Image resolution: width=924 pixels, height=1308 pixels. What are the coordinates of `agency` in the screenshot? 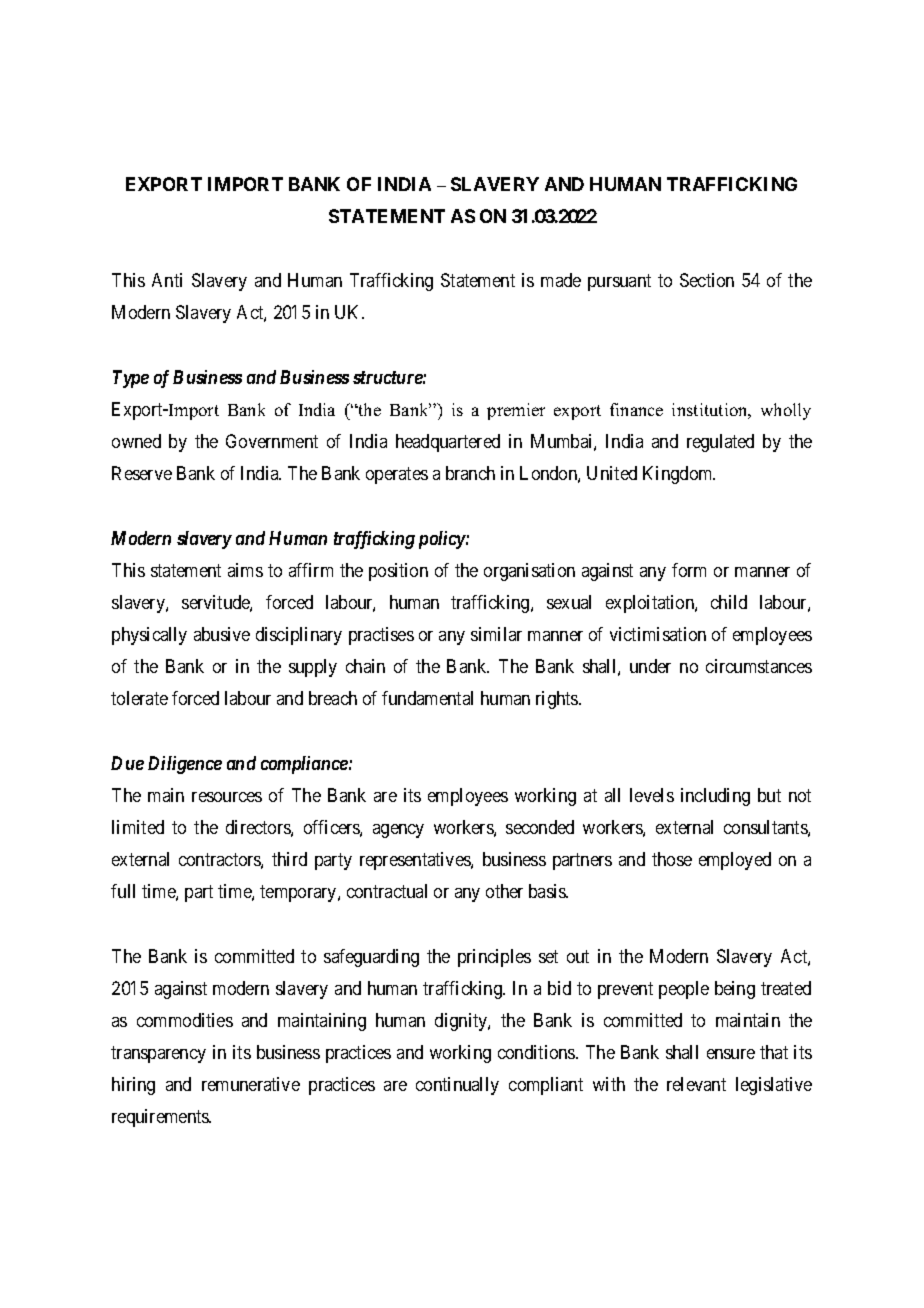 It's located at (398, 831).
